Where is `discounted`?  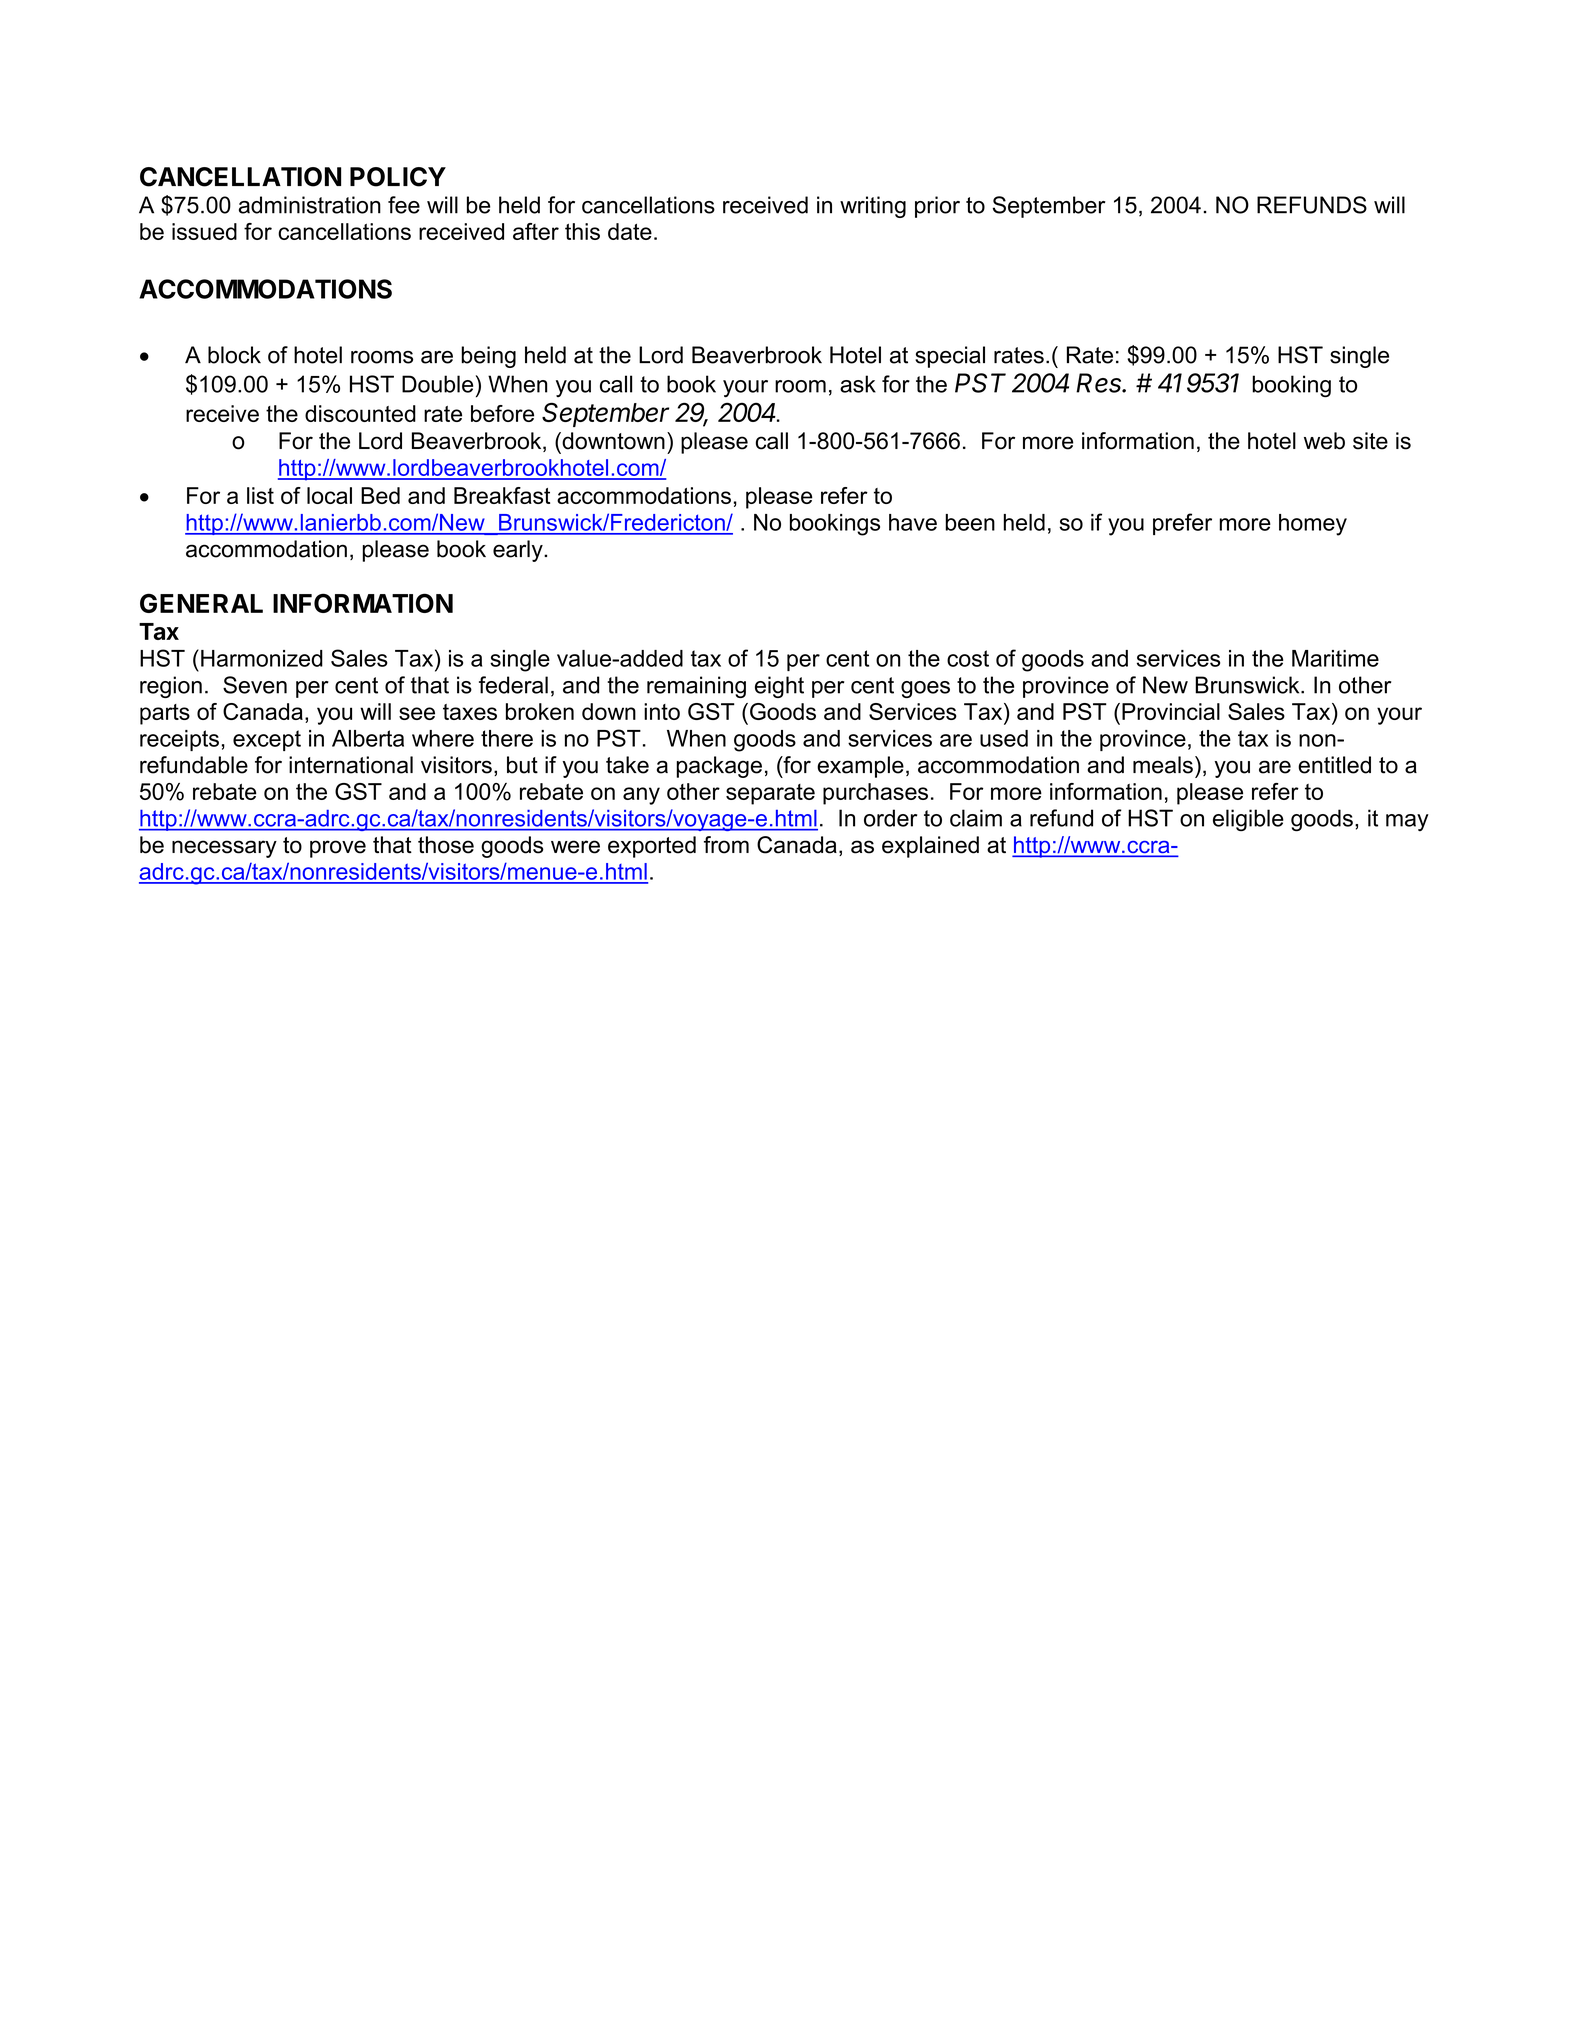
discounted is located at coordinates (360, 413).
